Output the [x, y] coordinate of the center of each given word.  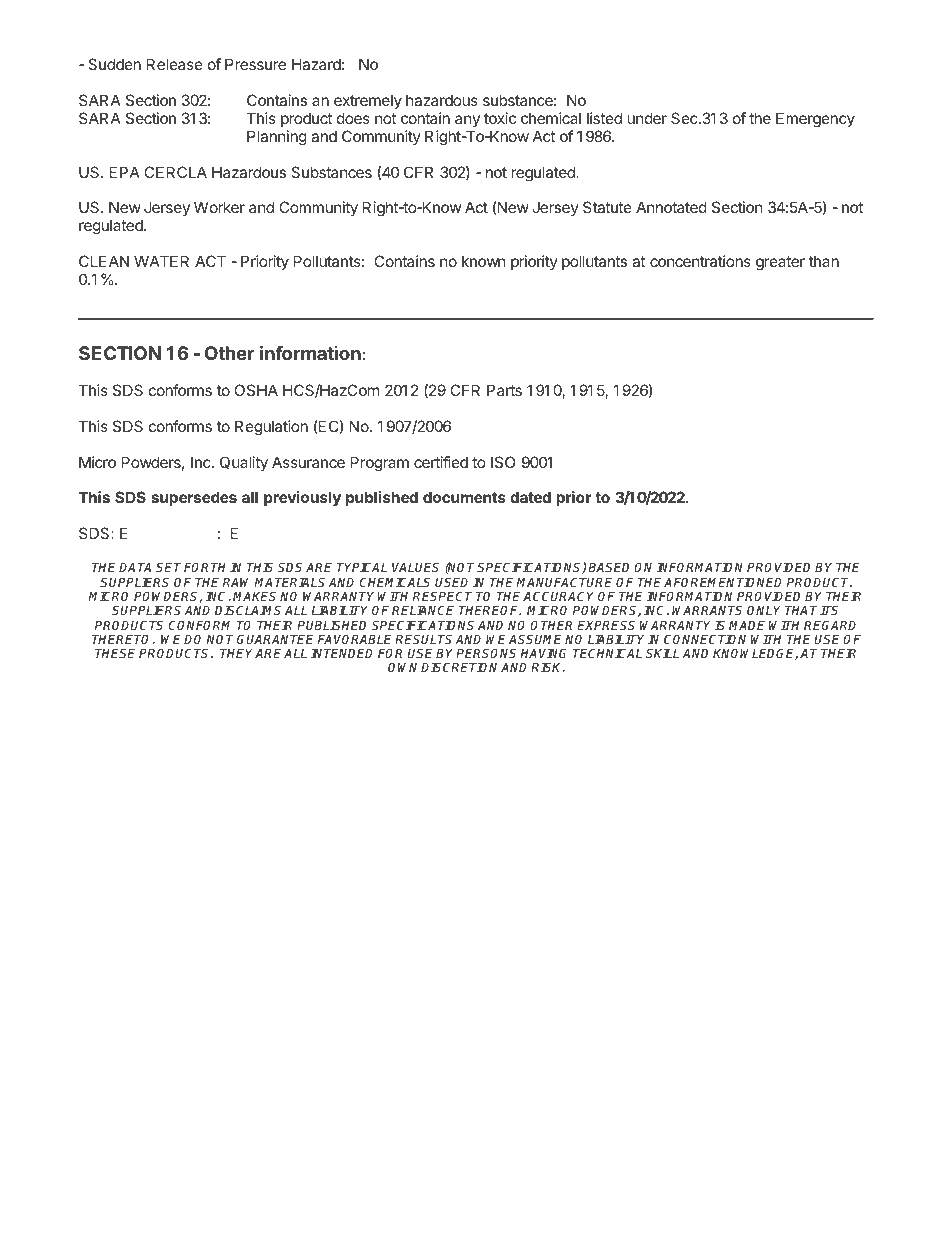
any [467, 121]
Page [619, 1186]
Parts [504, 390]
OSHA [256, 390]
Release [175, 64]
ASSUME [535, 639]
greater [780, 263]
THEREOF [490, 610]
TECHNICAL [607, 653]
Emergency [815, 120]
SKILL [662, 653]
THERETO [122, 639]
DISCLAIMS [248, 610]
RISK [548, 667]
